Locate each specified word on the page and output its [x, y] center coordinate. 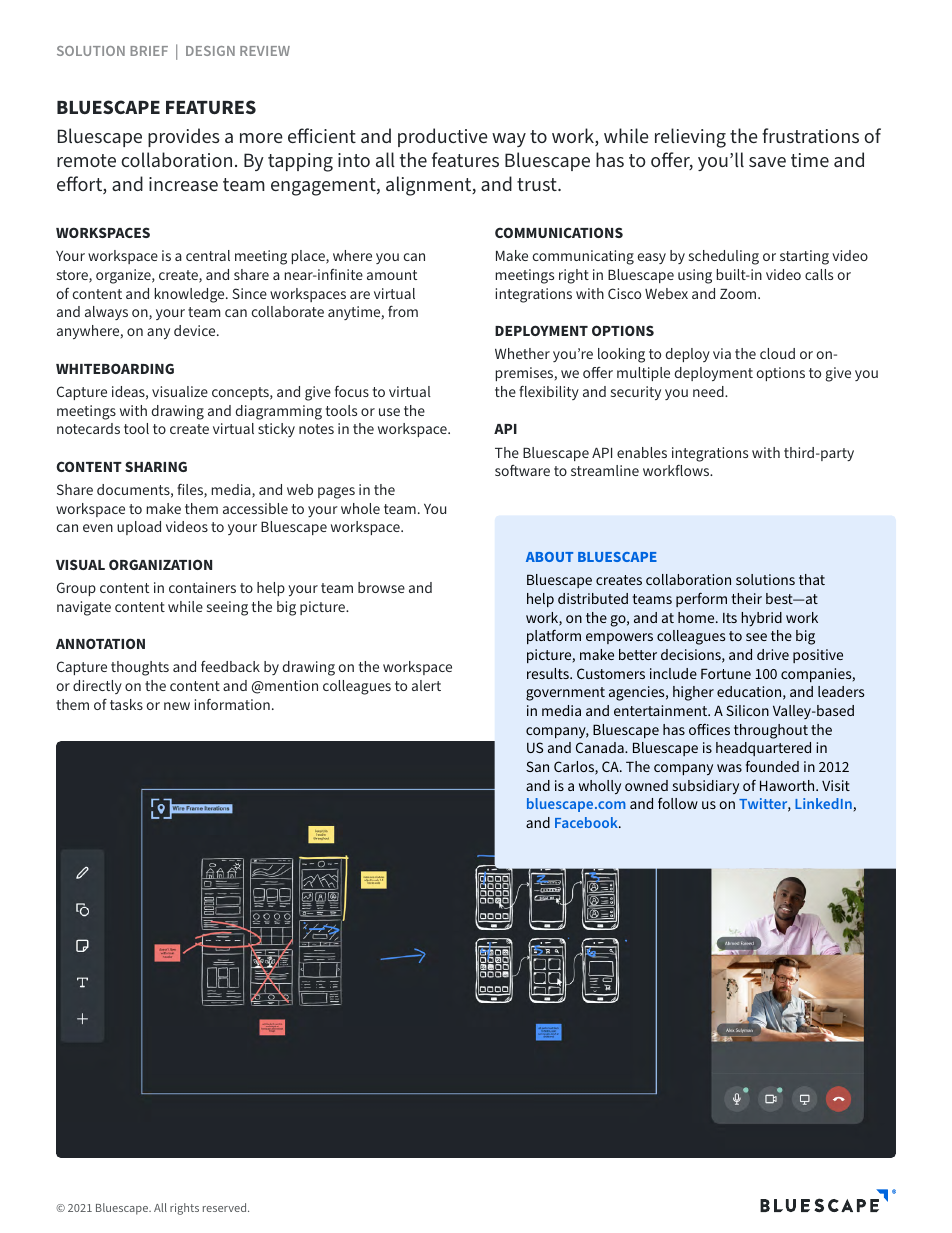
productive [443, 137]
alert [426, 685]
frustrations [810, 135]
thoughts [140, 668]
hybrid [761, 619]
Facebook [587, 822]
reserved [226, 1207]
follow [678, 803]
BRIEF [149, 51]
